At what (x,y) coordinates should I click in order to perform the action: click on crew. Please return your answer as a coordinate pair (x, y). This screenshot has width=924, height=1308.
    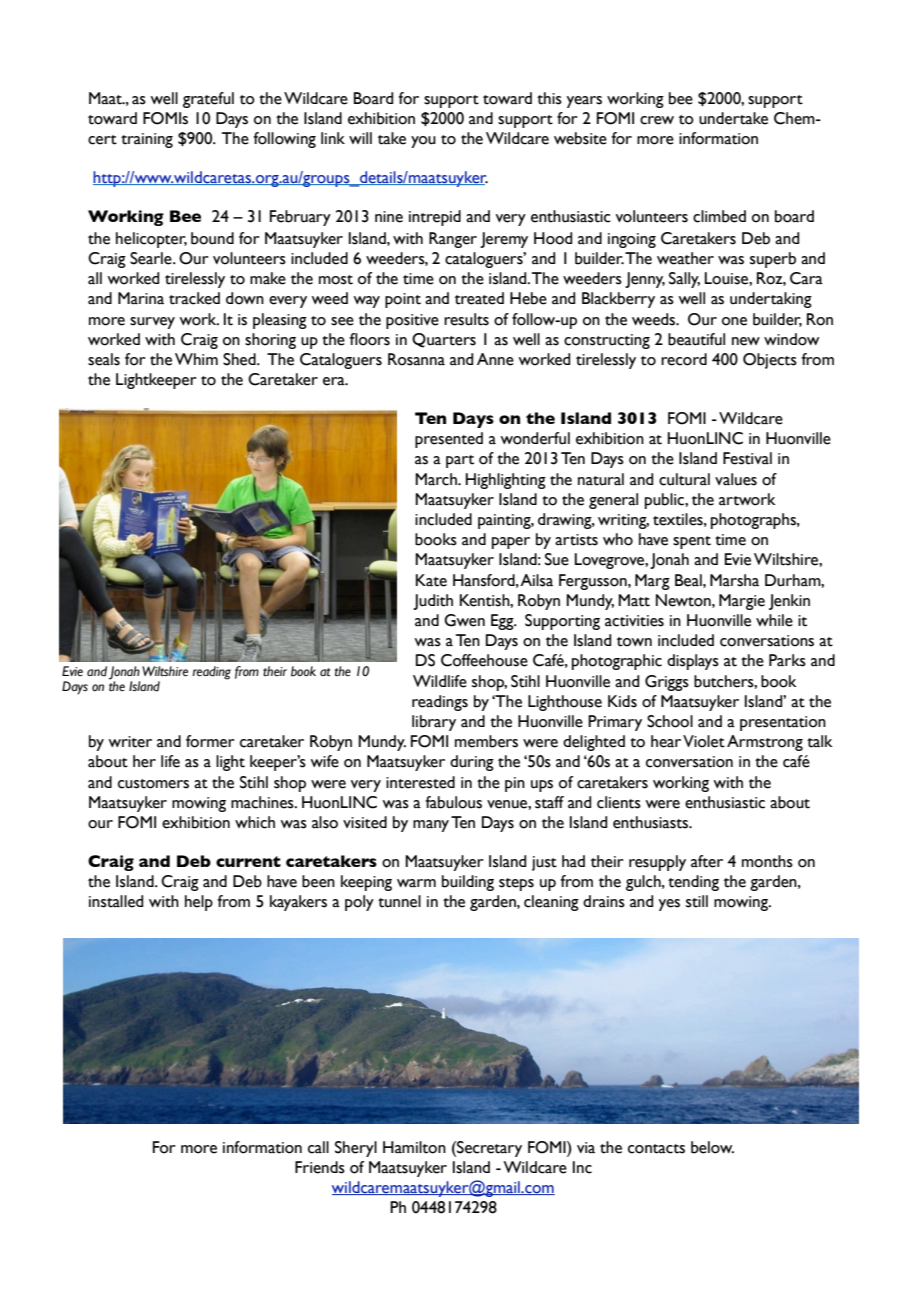
    Looking at the image, I should click on (657, 120).
